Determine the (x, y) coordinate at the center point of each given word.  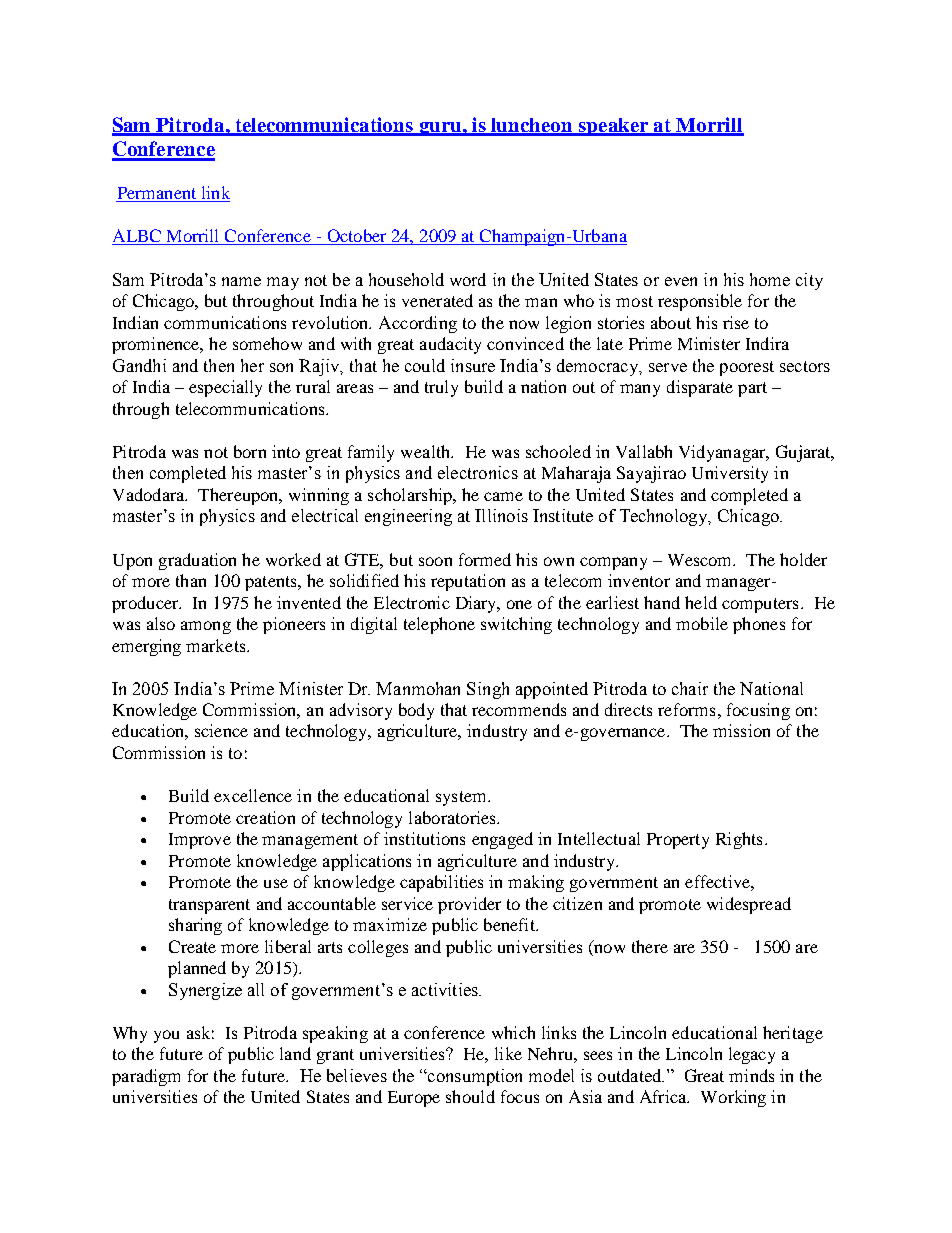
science (221, 730)
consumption (474, 1077)
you (166, 1036)
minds (751, 1075)
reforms (686, 709)
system (462, 798)
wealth (427, 451)
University (730, 474)
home (770, 279)
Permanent (157, 194)
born (250, 451)
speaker (614, 127)
